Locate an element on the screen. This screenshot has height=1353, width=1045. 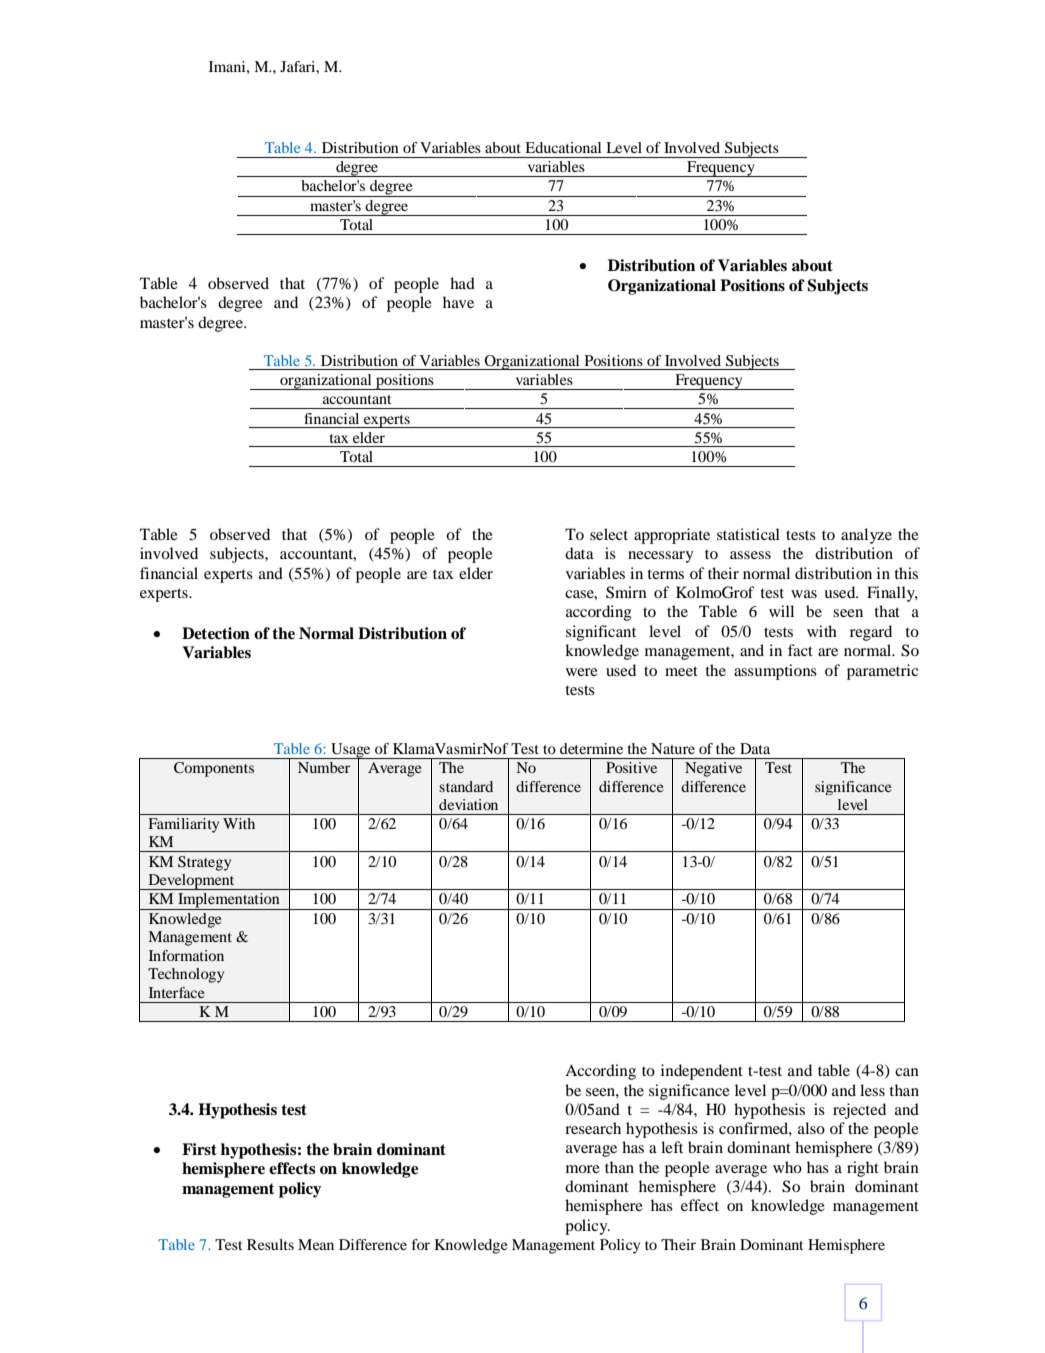
have is located at coordinates (458, 302).
